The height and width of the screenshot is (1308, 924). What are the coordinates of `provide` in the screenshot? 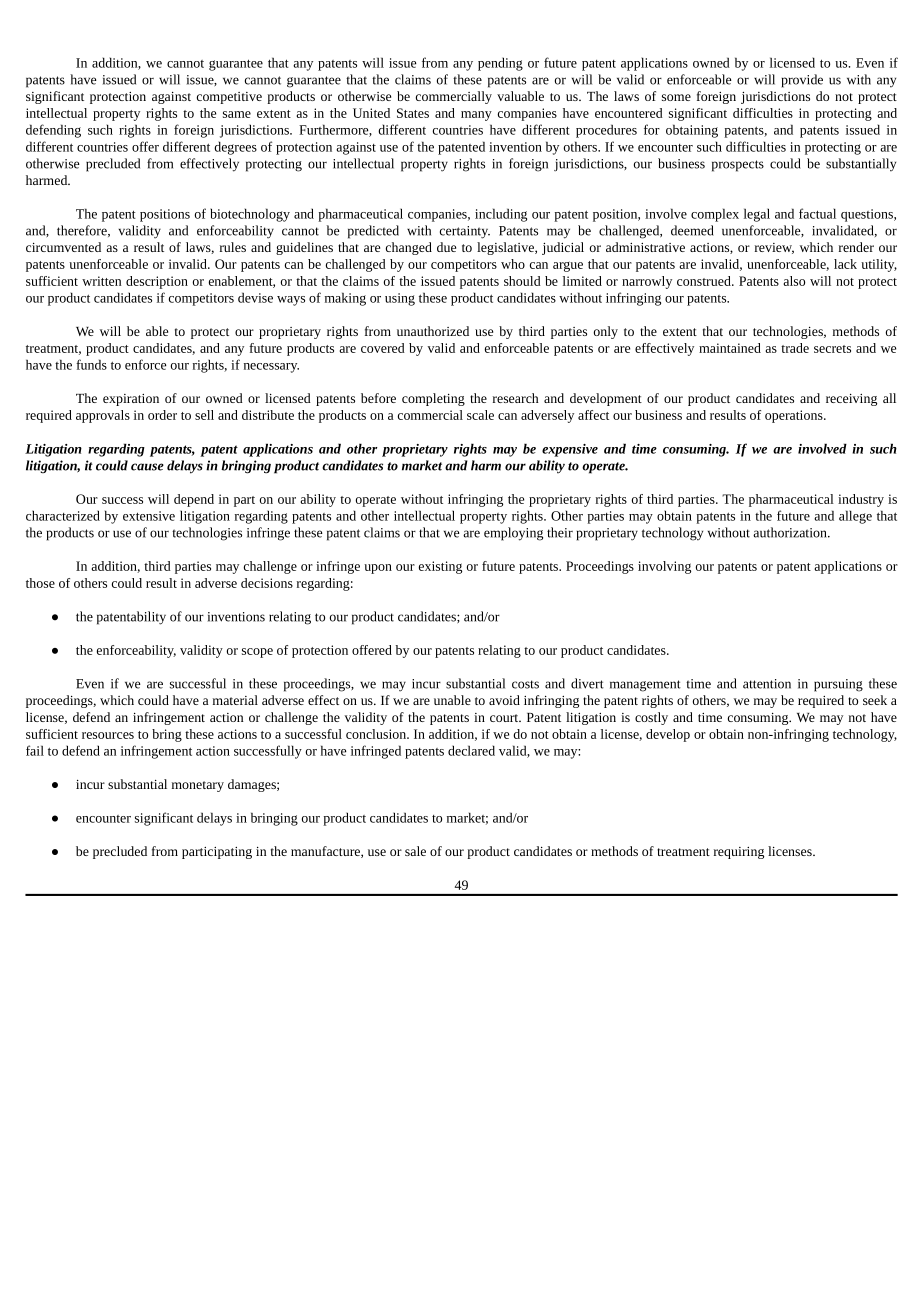 It's located at (802, 81).
